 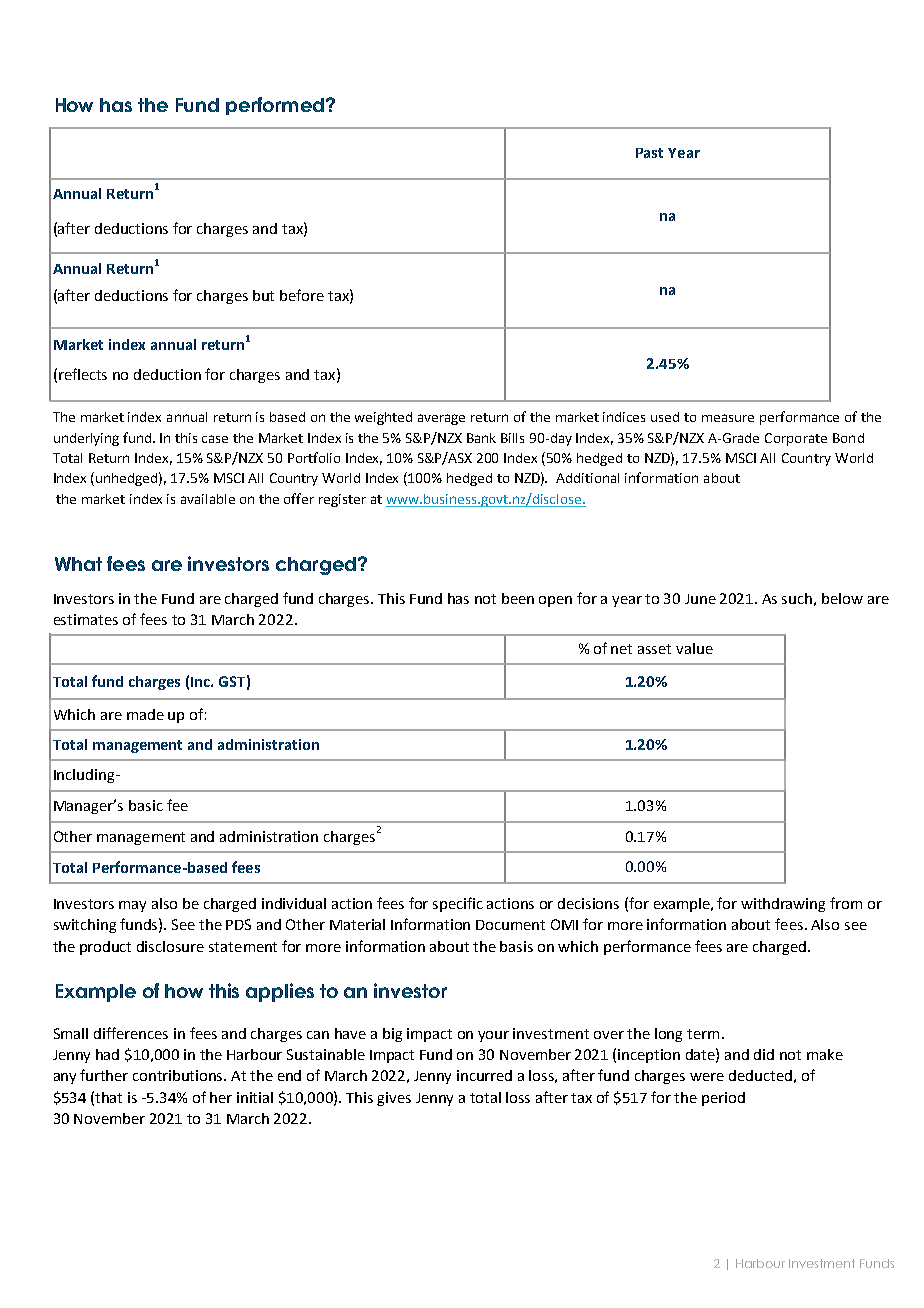 I want to click on been, so click(x=518, y=598).
